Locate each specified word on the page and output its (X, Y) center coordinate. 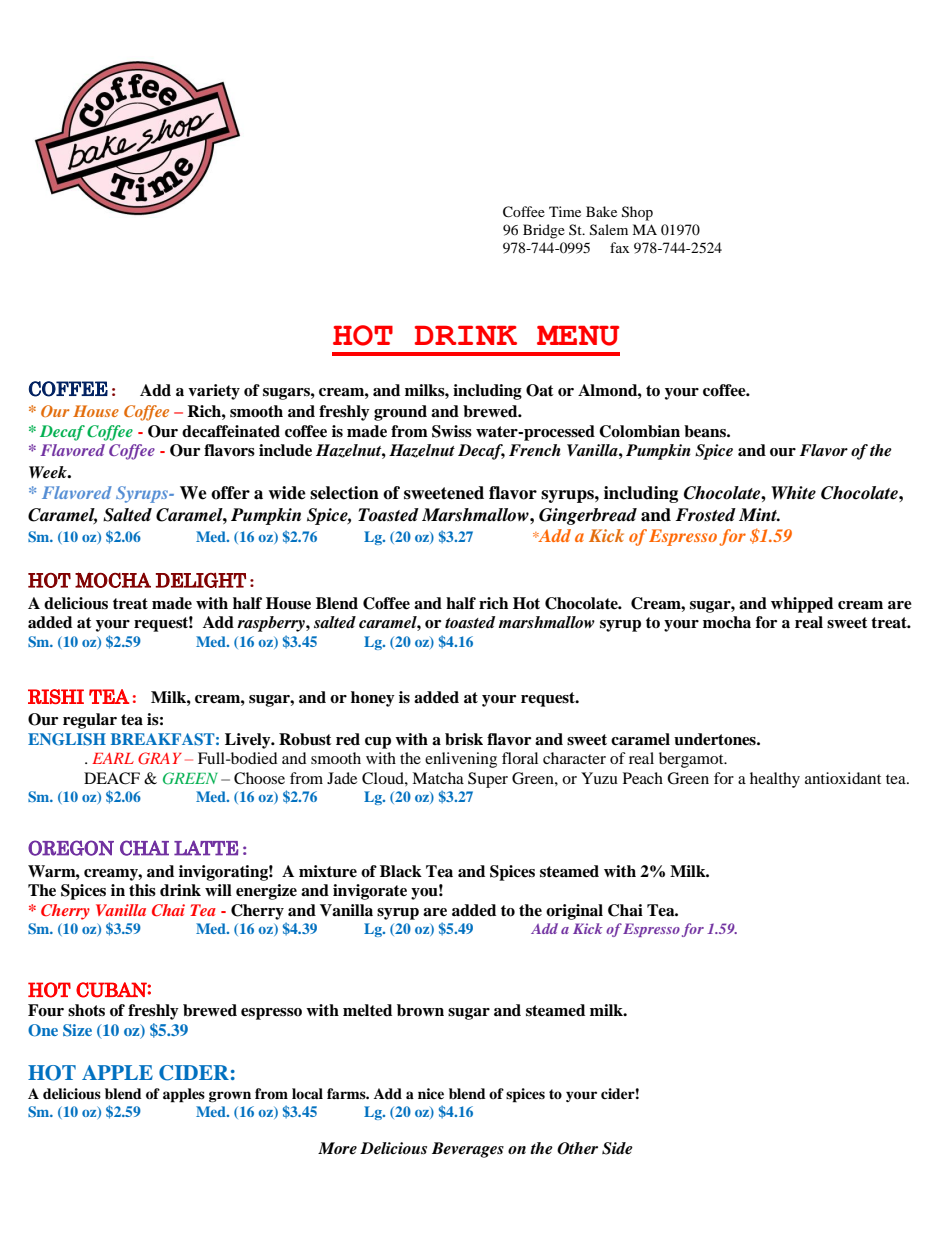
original (574, 912)
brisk (464, 739)
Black (401, 871)
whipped (802, 605)
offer (230, 493)
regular (90, 721)
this (142, 890)
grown (230, 1096)
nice (431, 1093)
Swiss (452, 431)
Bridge (544, 231)
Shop (637, 213)
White (793, 493)
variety (214, 392)
